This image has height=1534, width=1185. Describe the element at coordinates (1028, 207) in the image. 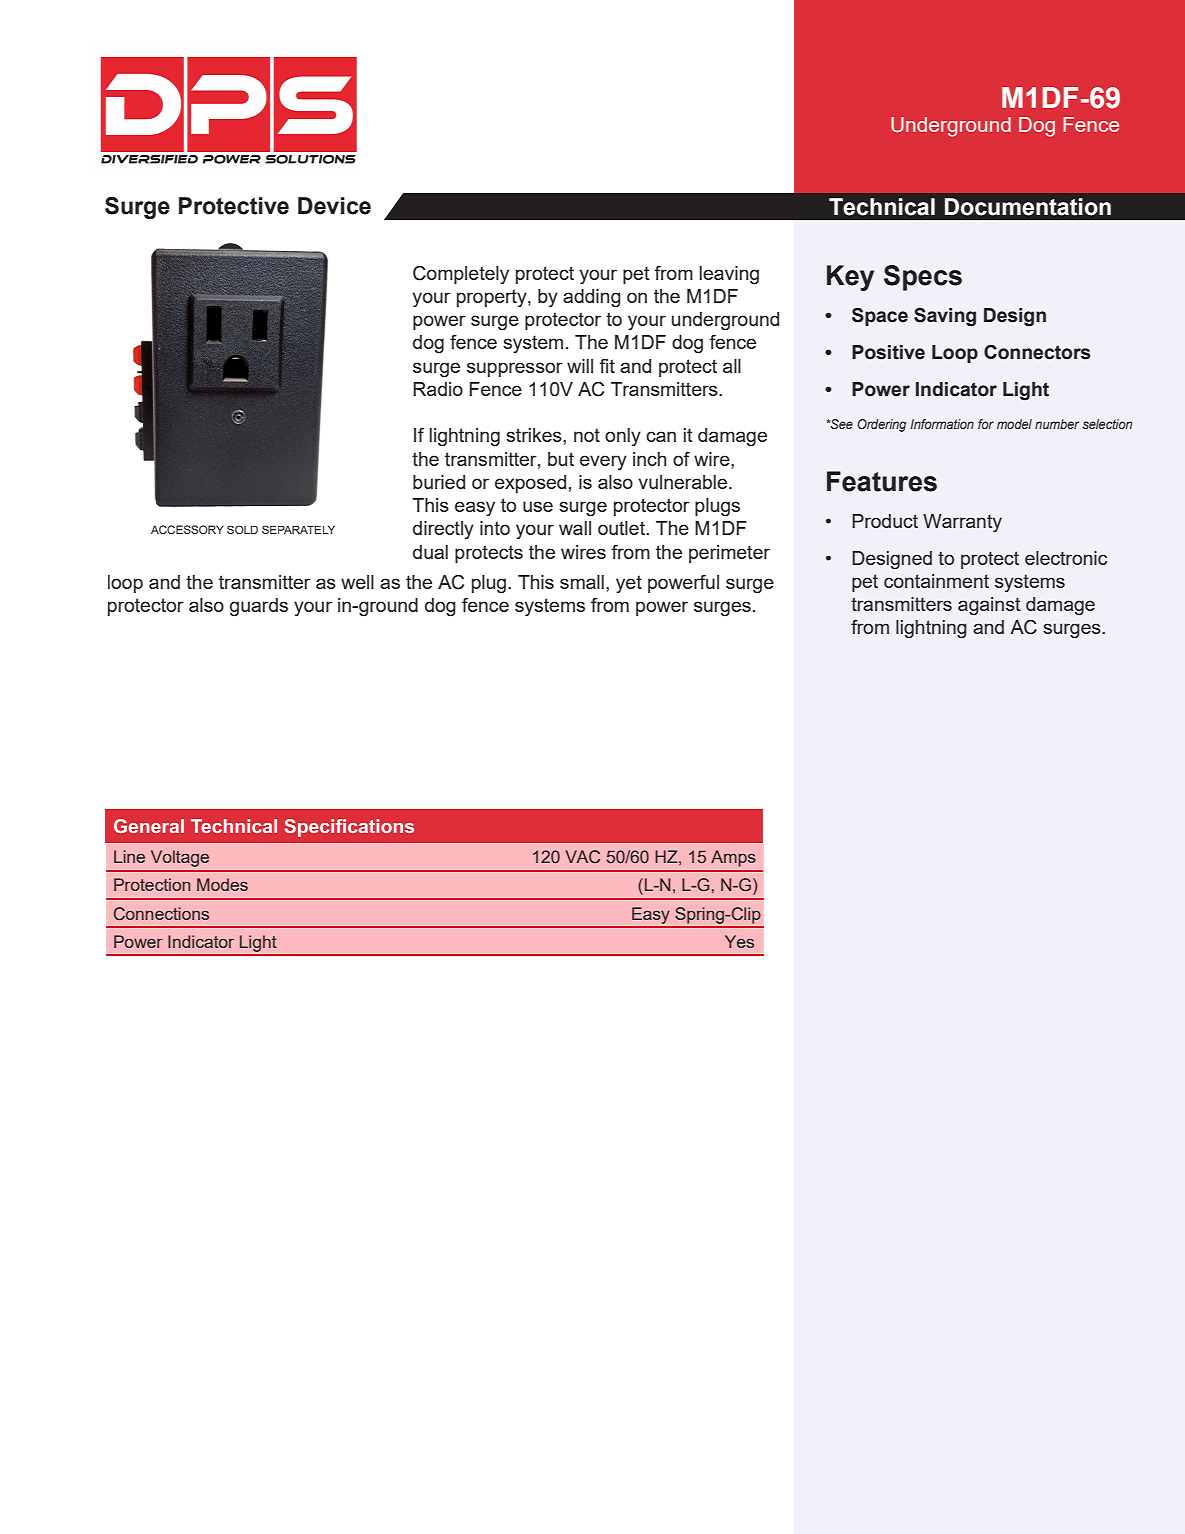

I see `Documentation` at that location.
